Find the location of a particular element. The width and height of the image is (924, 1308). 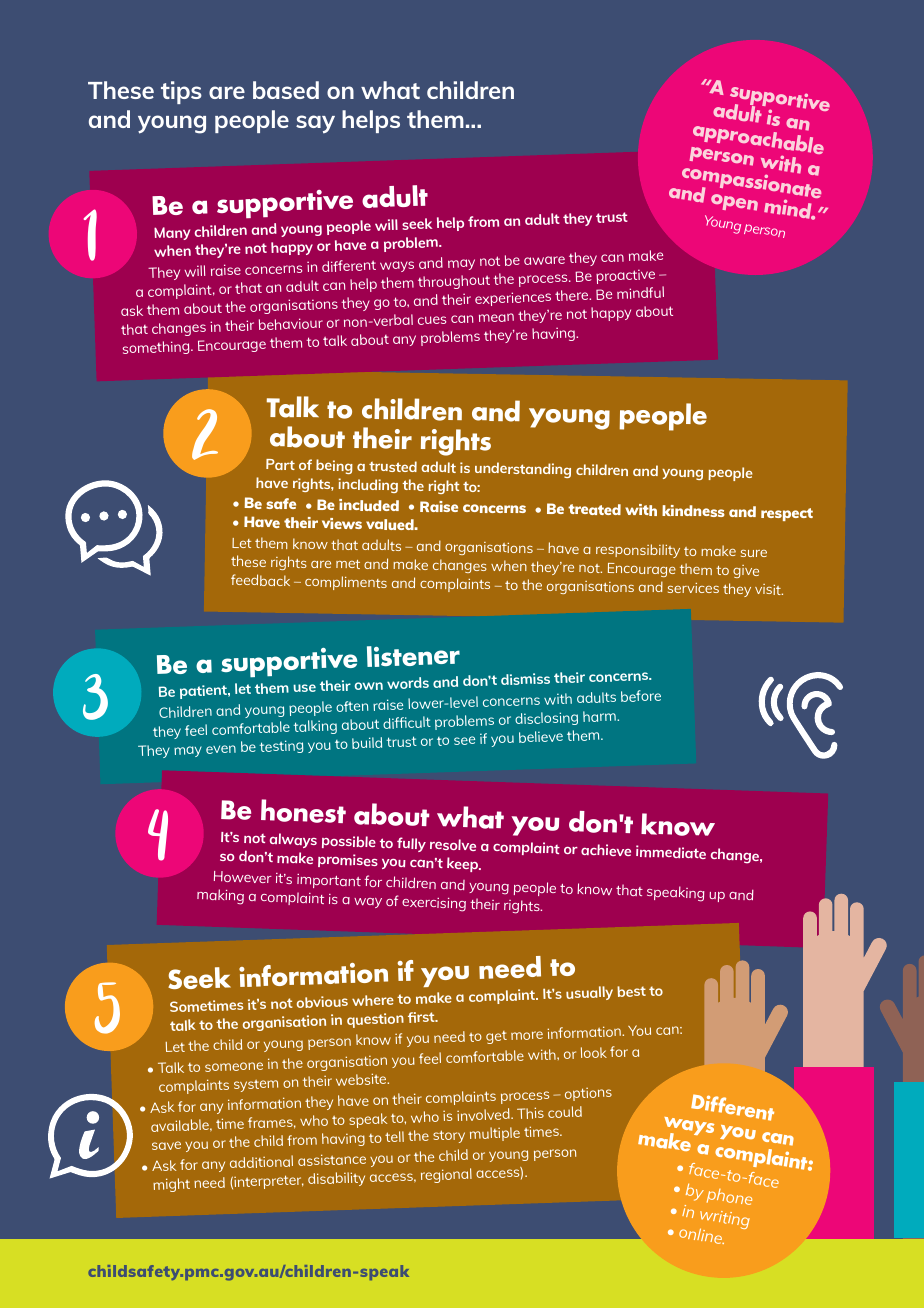

based is located at coordinates (286, 90).
